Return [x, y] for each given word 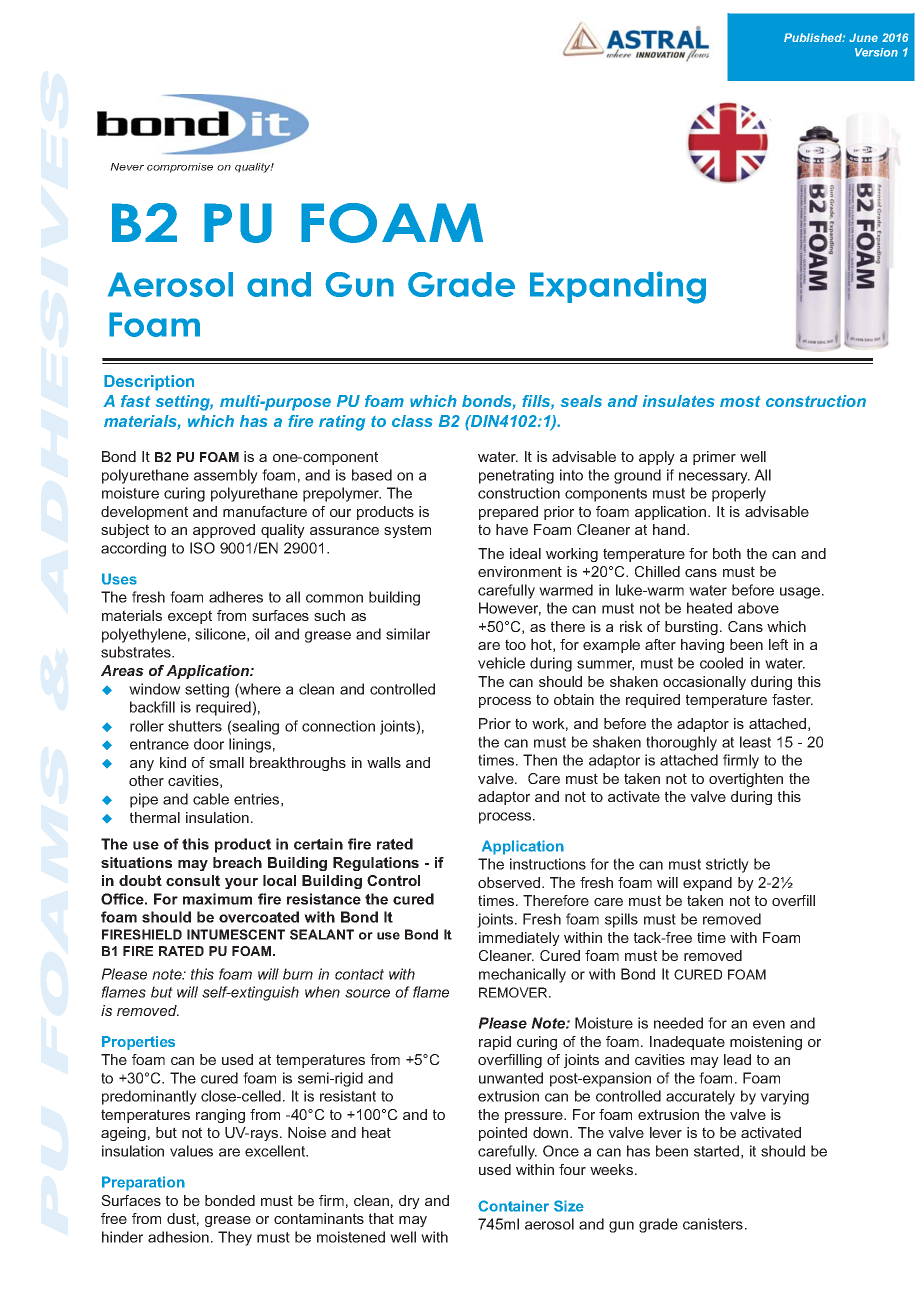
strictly [727, 865]
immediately [519, 939]
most [740, 401]
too [515, 644]
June [863, 37]
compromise [180, 168]
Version [876, 52]
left [778, 644]
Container [513, 1206]
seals [581, 401]
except [190, 617]
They [235, 1238]
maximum [217, 899]
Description [149, 383]
